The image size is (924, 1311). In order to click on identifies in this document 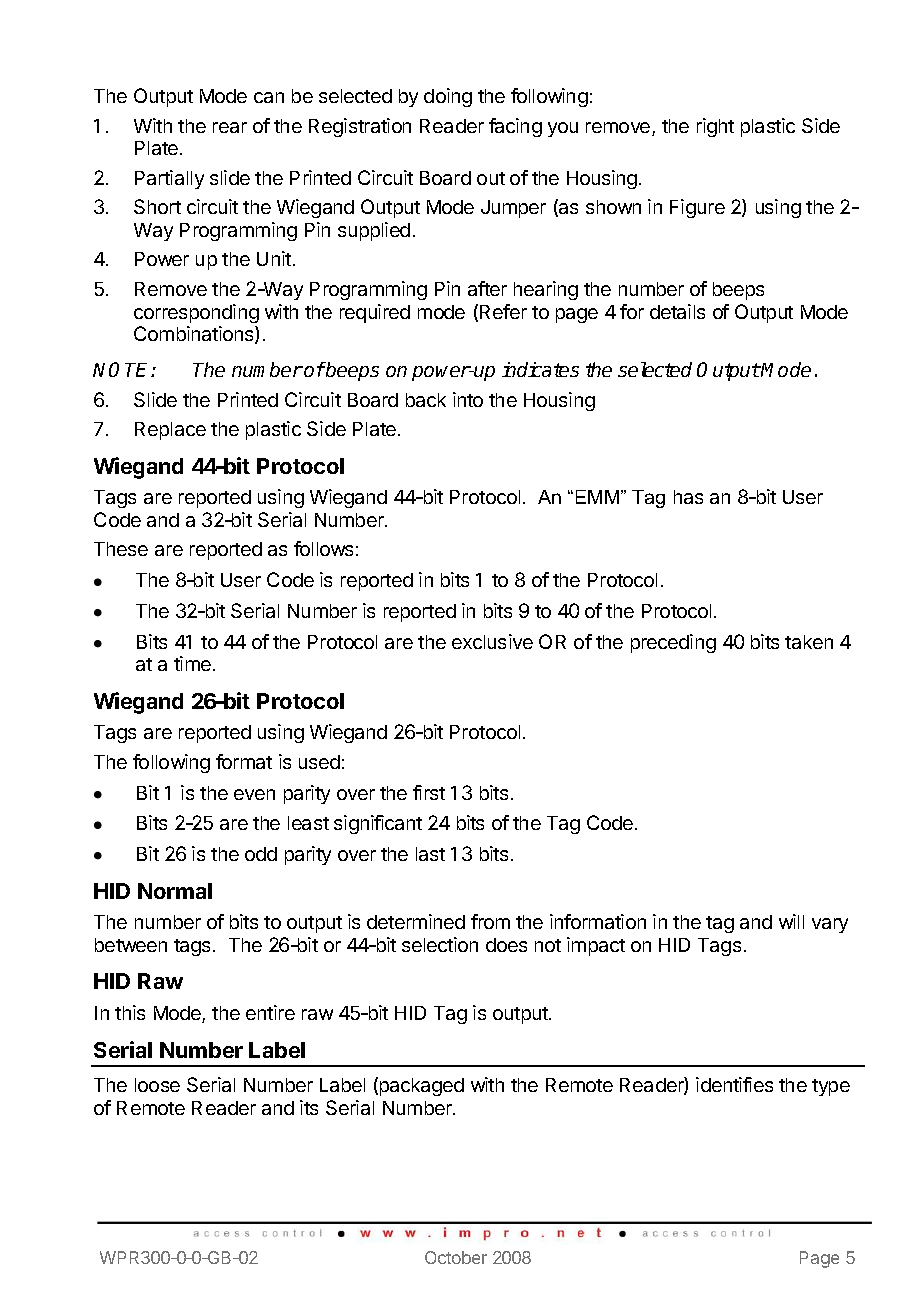, I will do `click(734, 1084)`.
